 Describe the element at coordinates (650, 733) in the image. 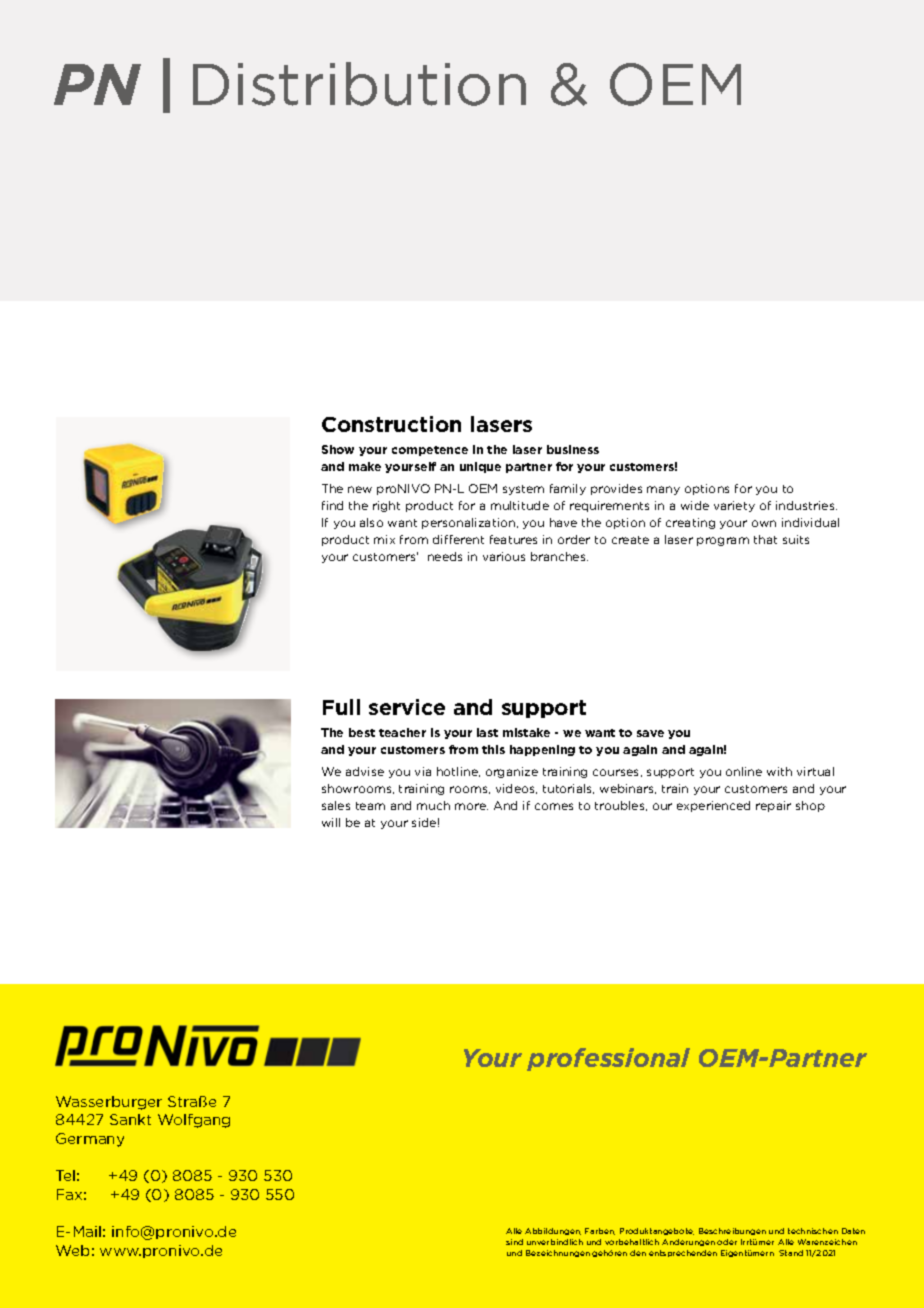

I see `save` at that location.
